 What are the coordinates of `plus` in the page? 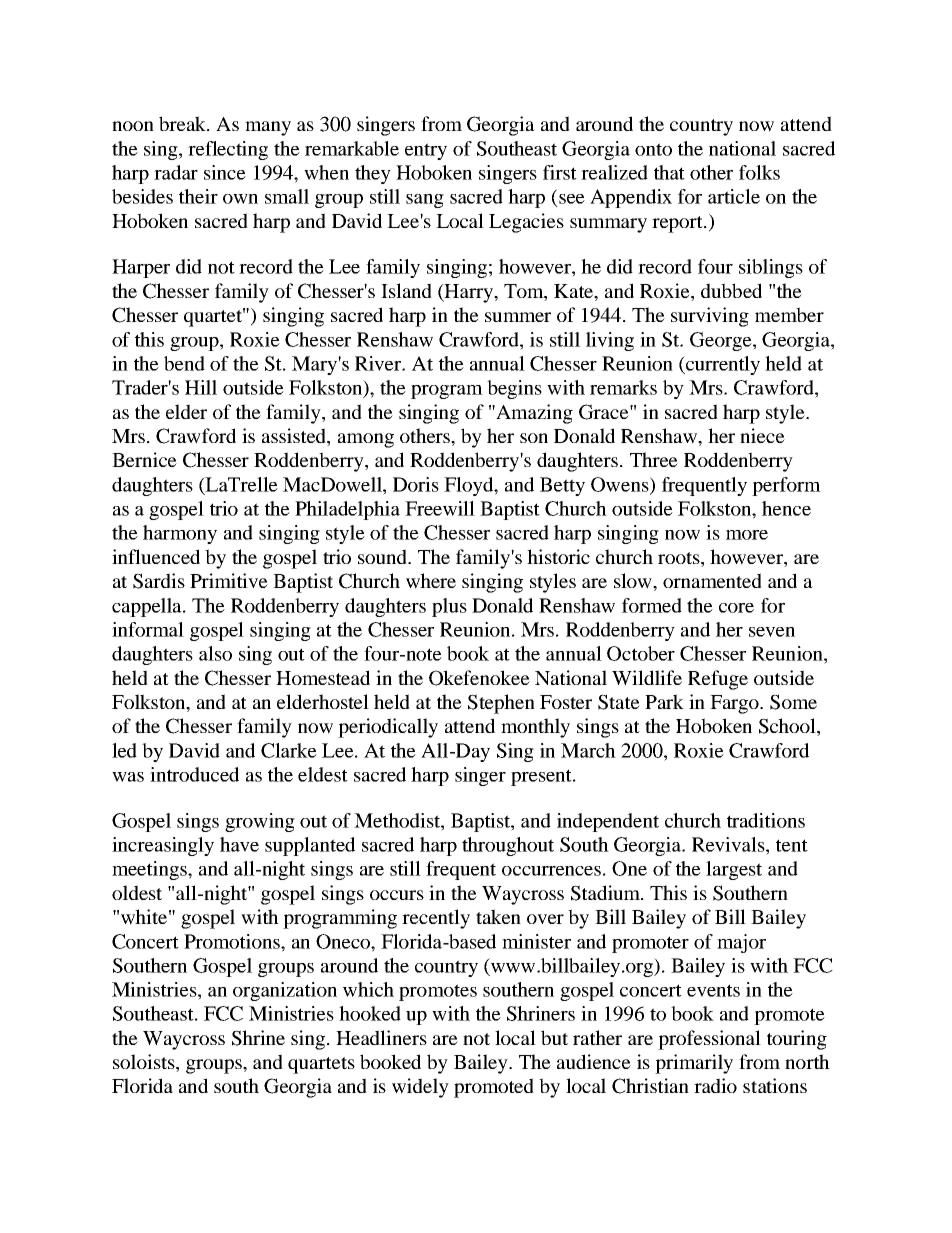 It's located at (449, 607).
